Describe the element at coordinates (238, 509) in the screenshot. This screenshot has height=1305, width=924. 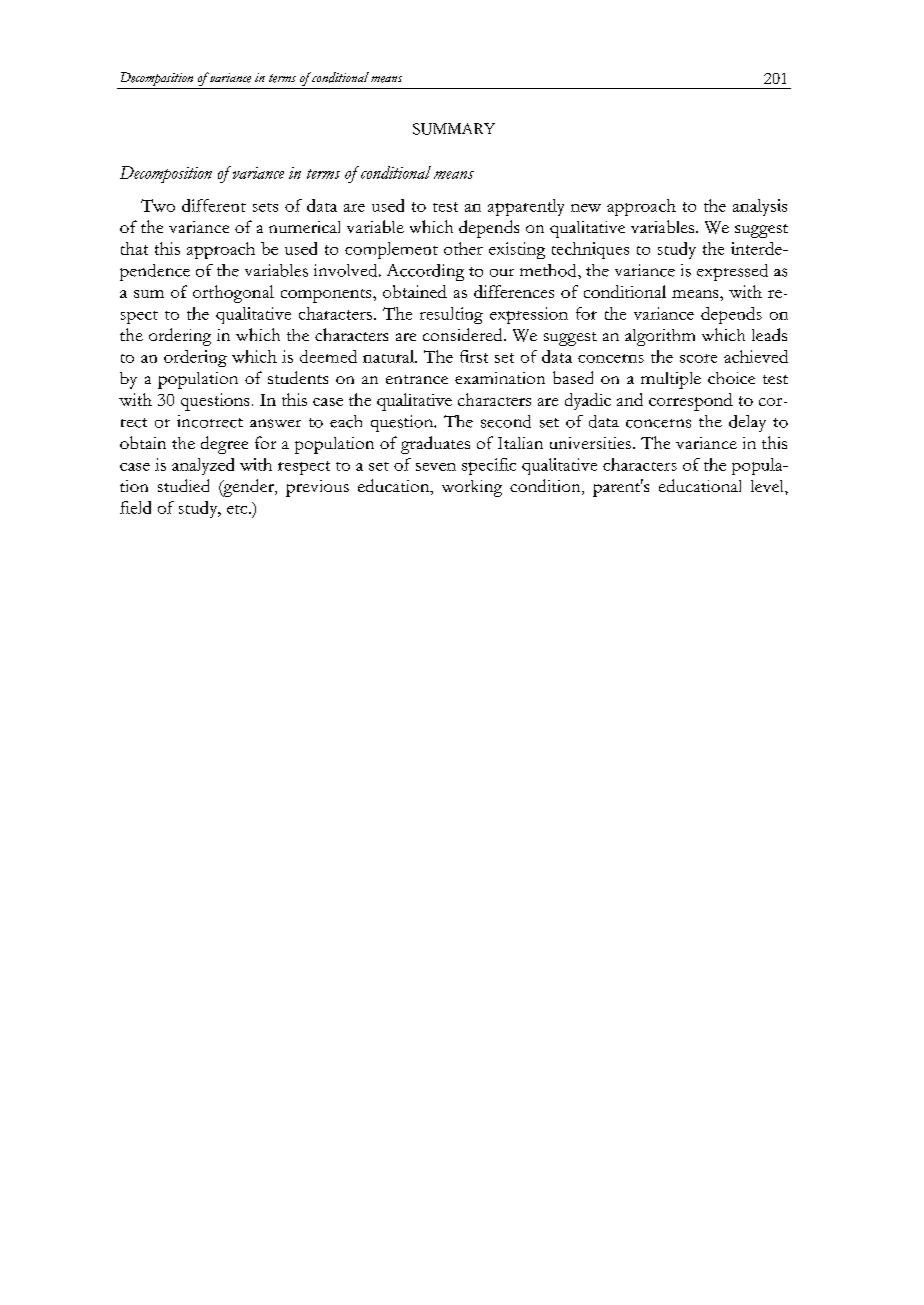
I see `etc` at that location.
